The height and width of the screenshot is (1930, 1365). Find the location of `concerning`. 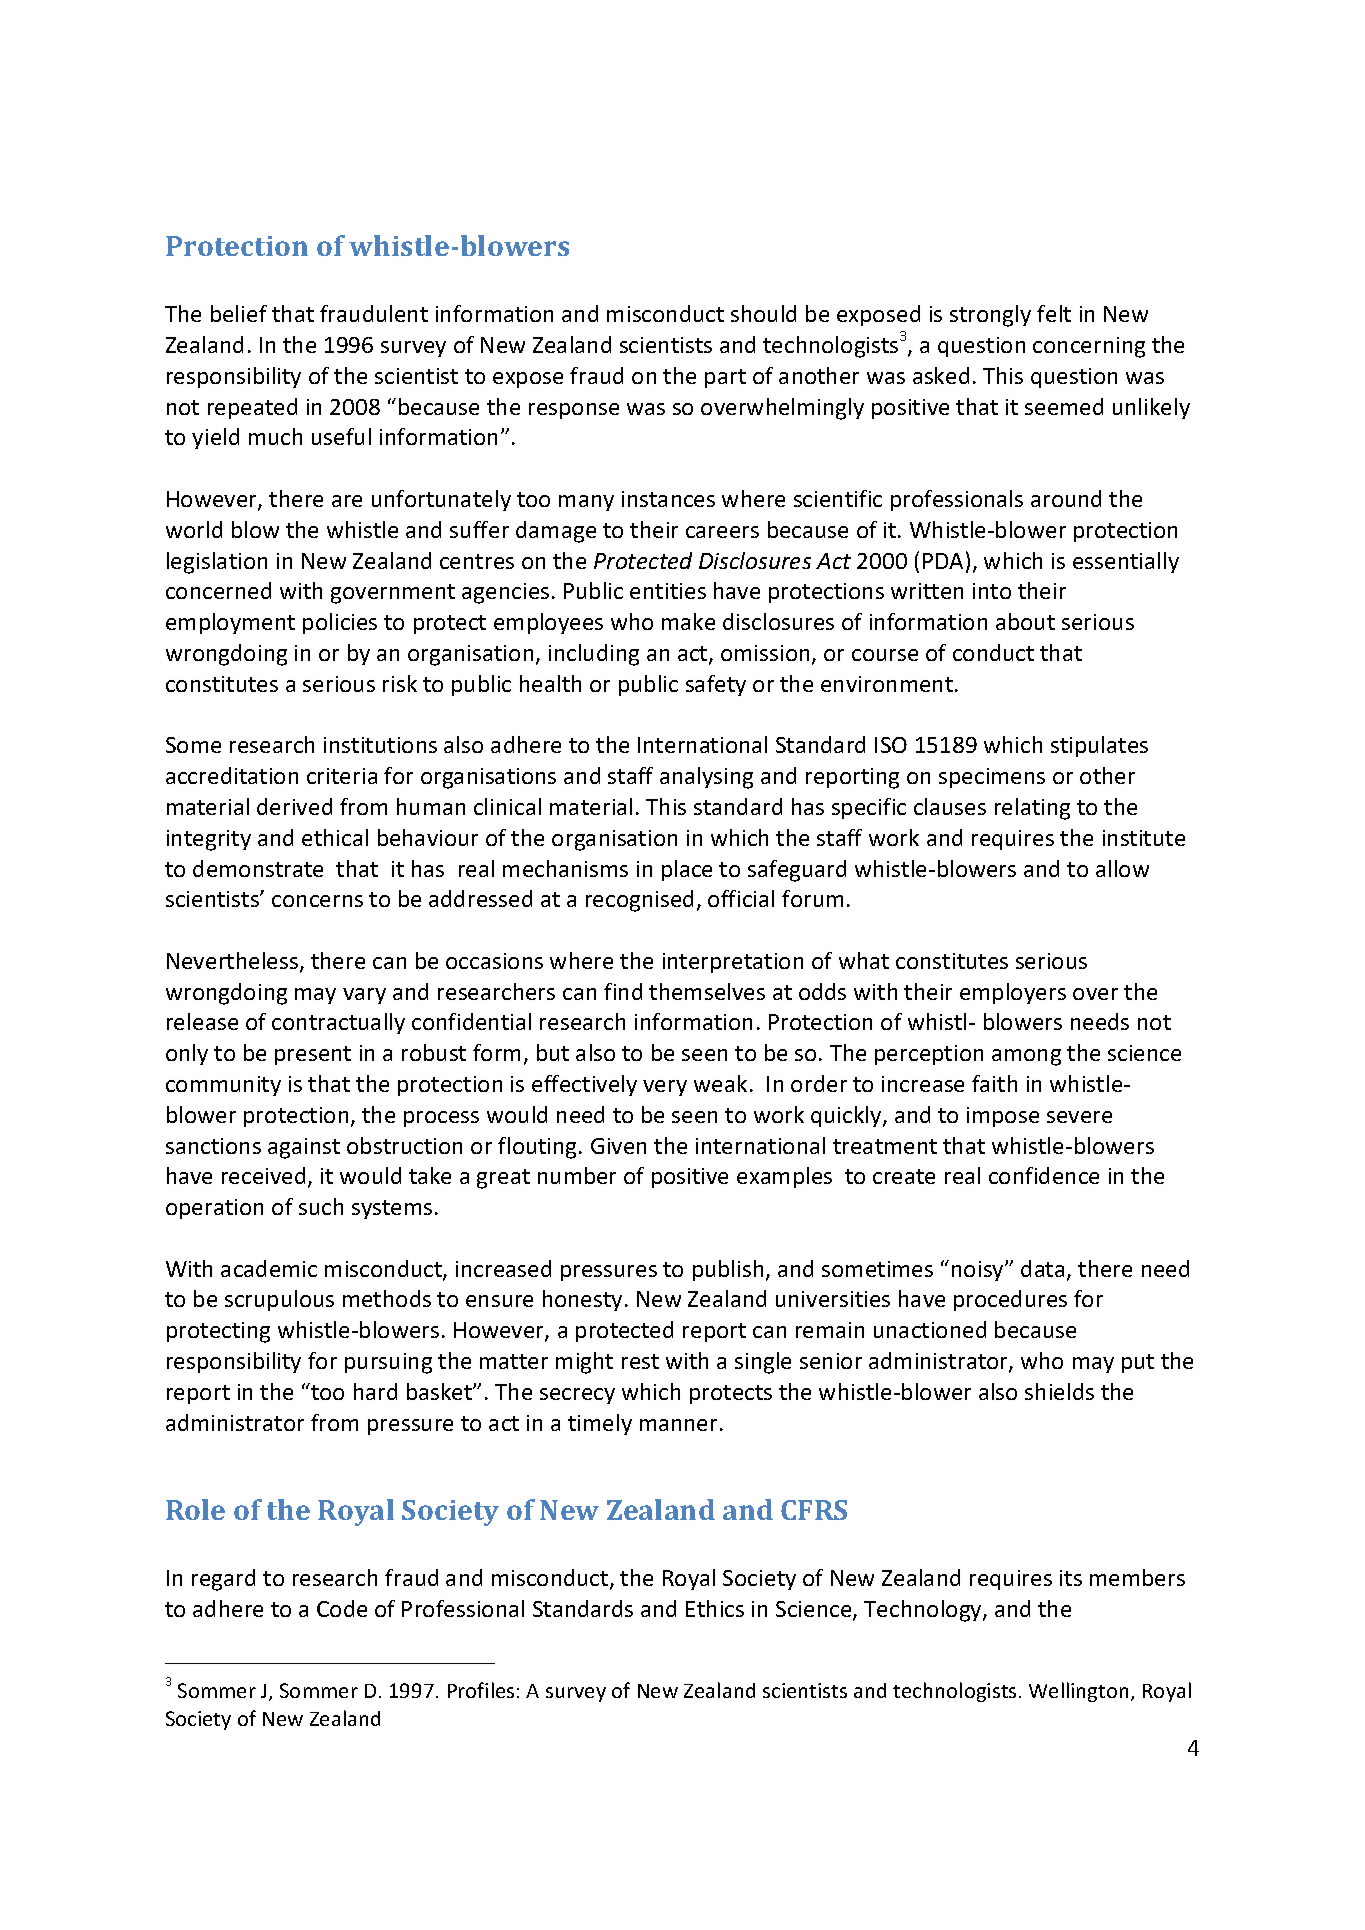

concerning is located at coordinates (1089, 347).
